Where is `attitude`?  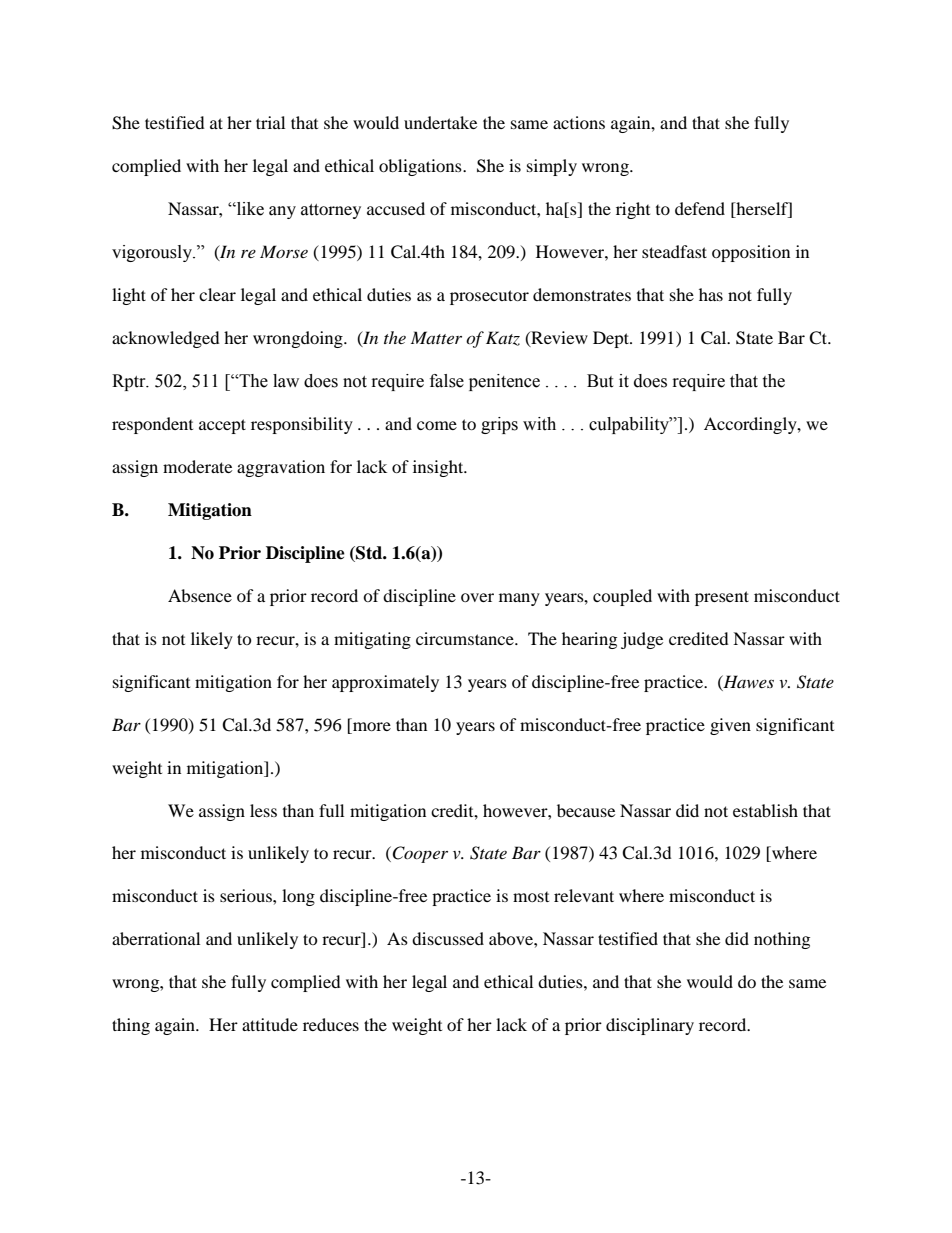 attitude is located at coordinates (270, 1024).
